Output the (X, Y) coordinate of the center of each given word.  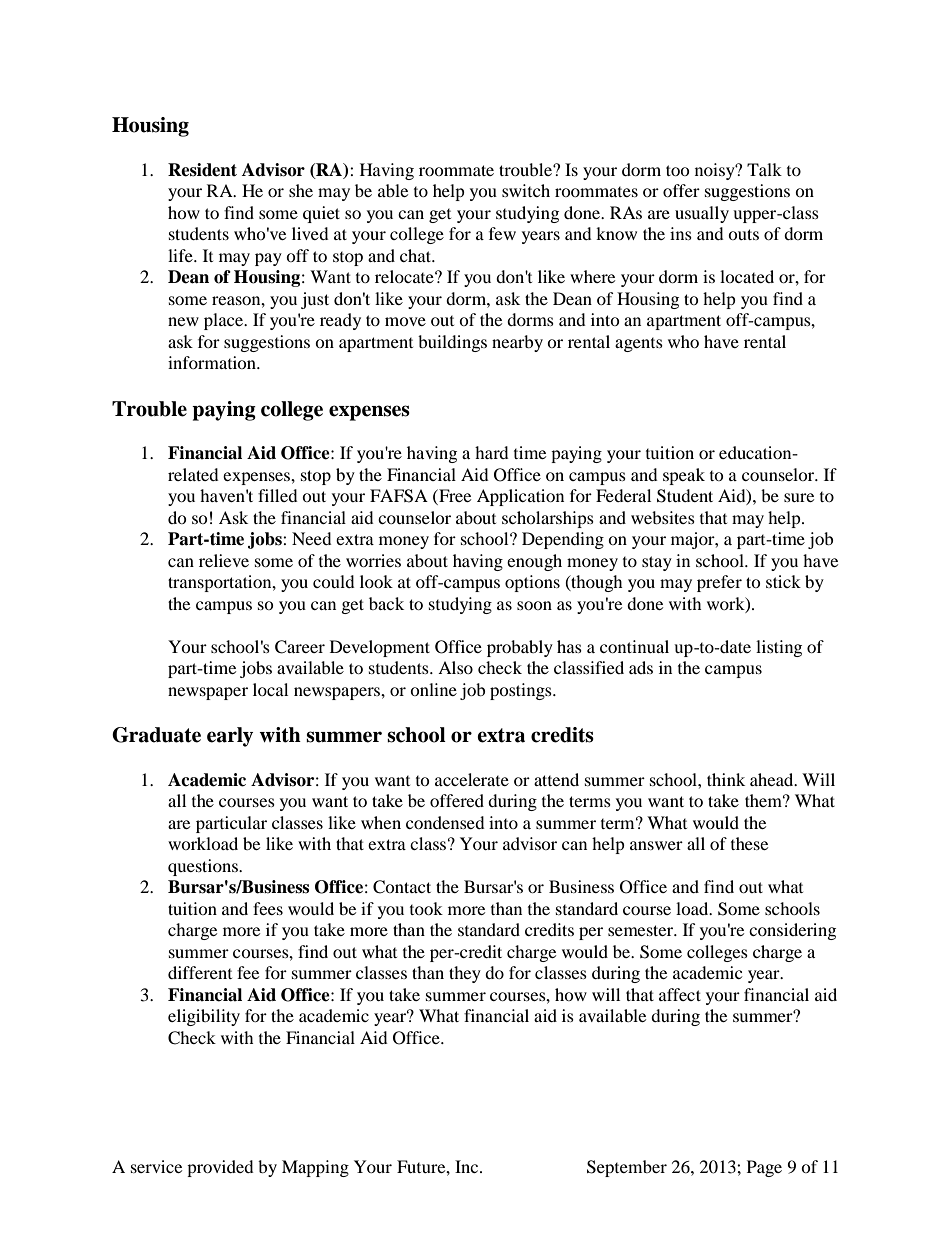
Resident (202, 170)
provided (220, 1168)
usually (702, 214)
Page (764, 1168)
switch (526, 190)
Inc (468, 1166)
